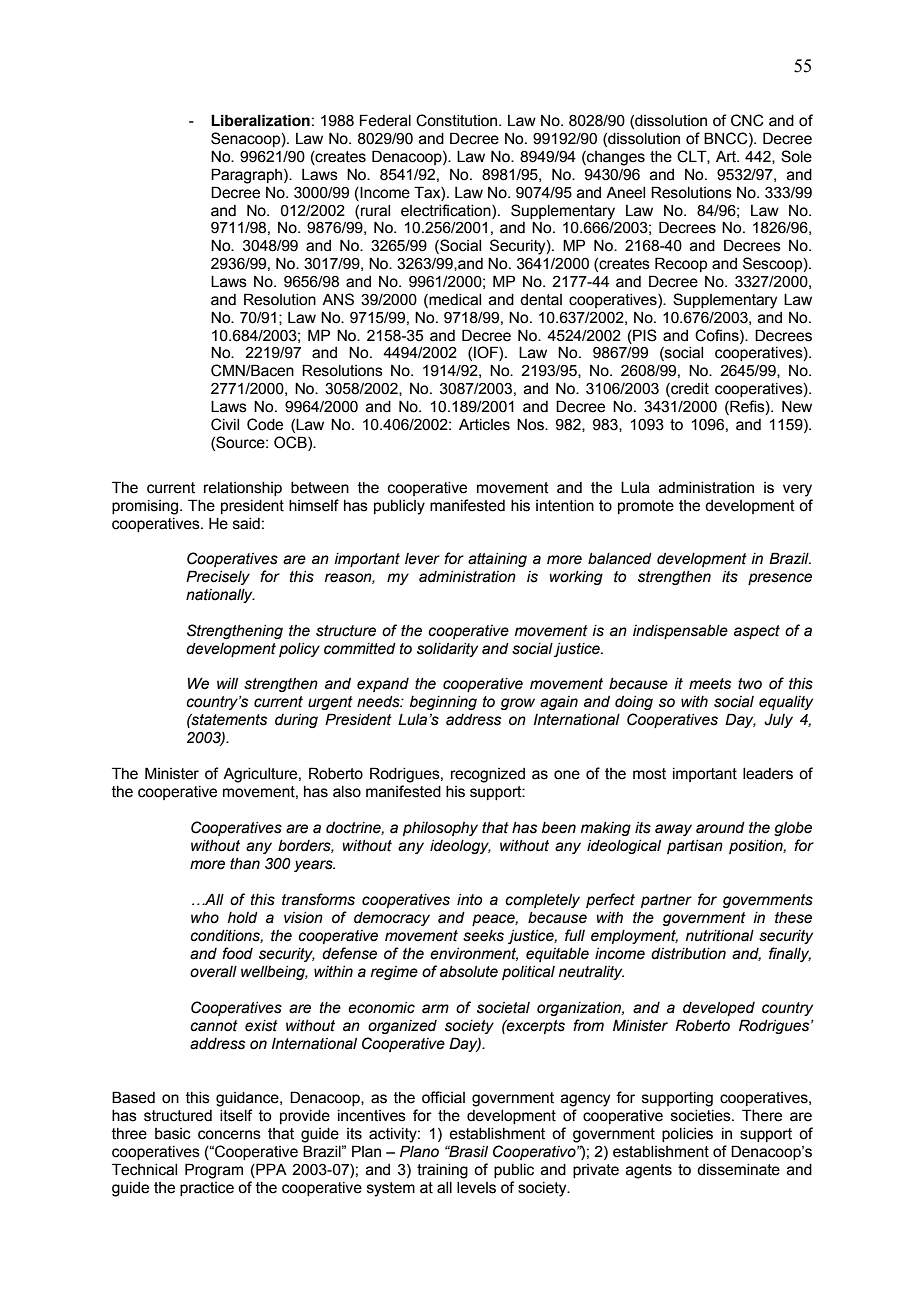  Describe the element at coordinates (720, 828) in the document. I see `around` at that location.
